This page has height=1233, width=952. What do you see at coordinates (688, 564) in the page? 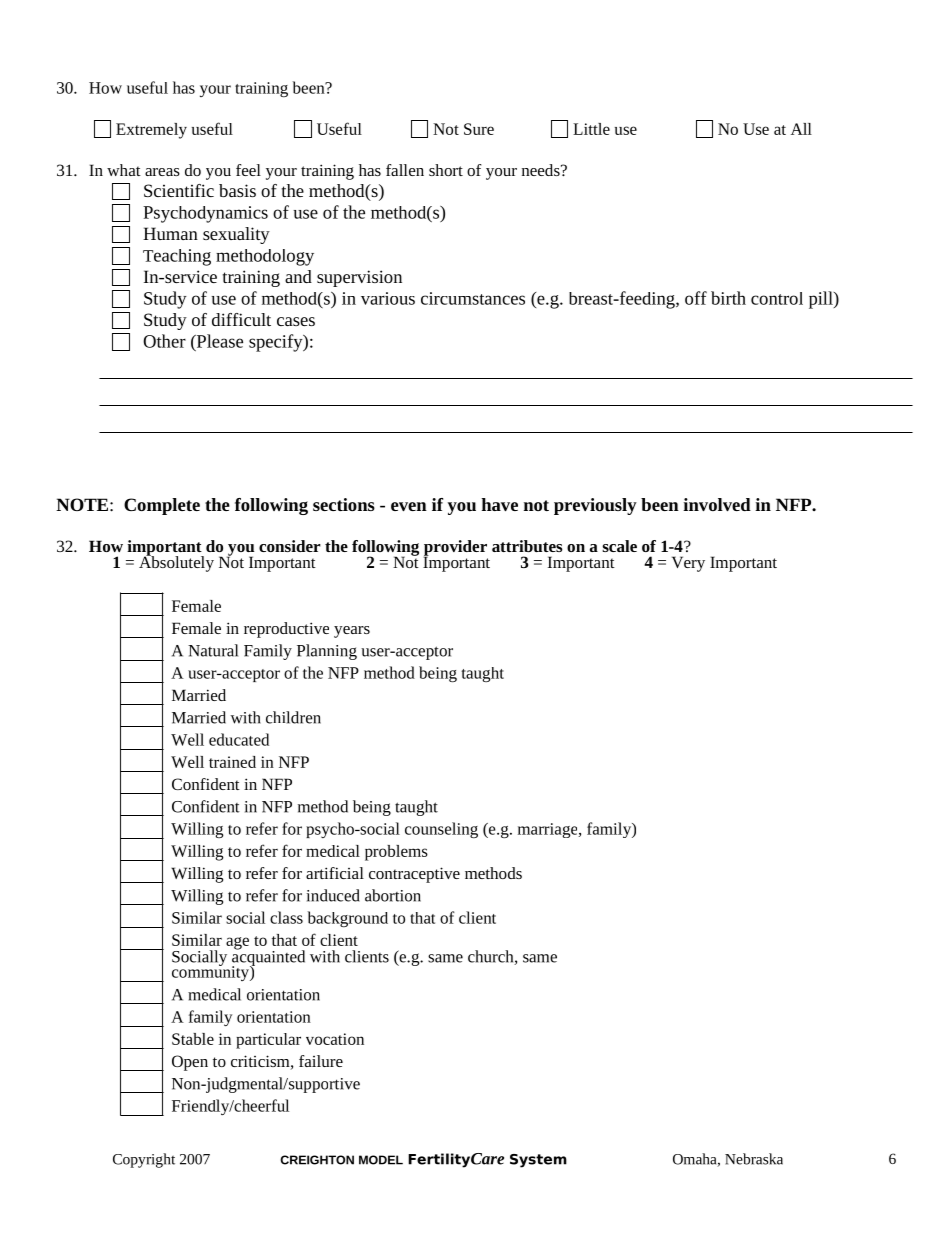
I see `Very` at bounding box center [688, 564].
